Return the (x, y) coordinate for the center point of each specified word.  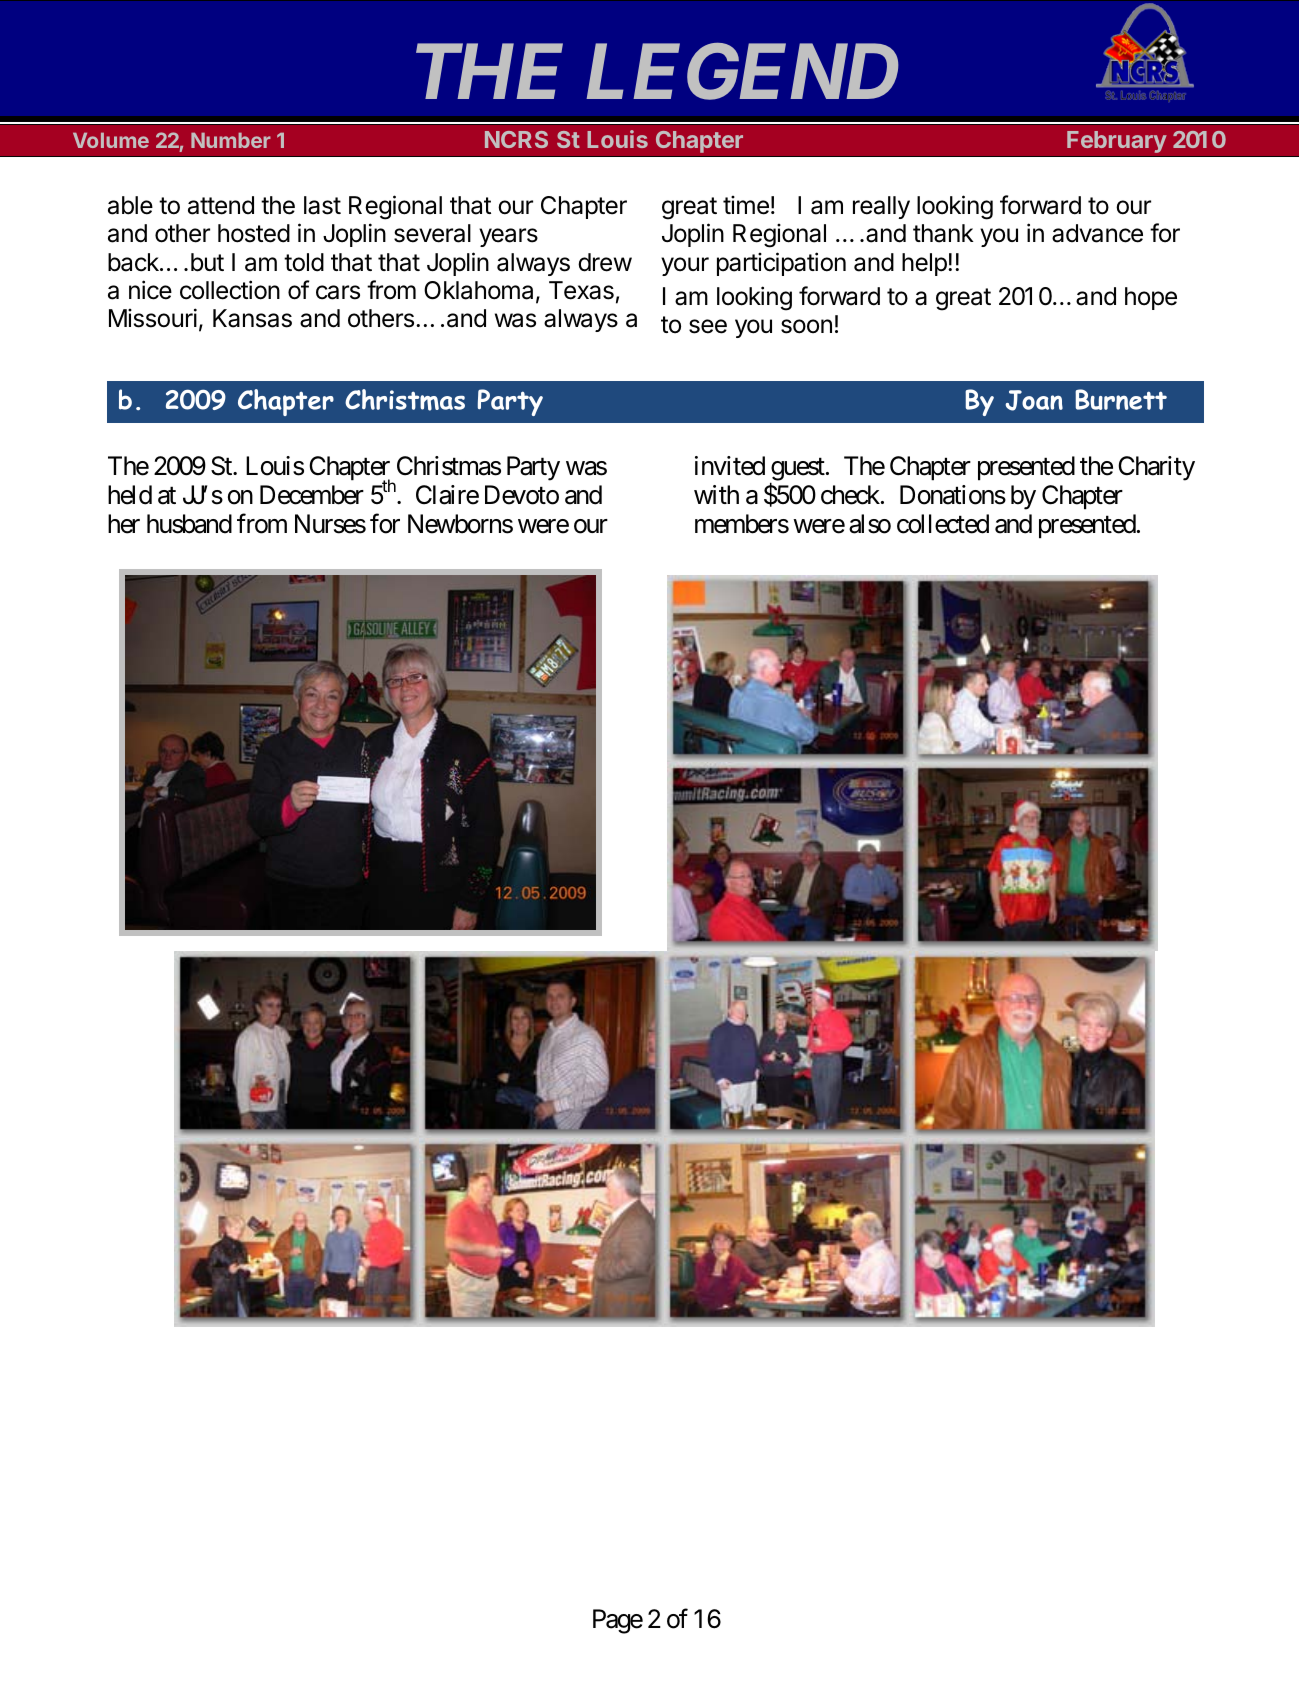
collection (230, 290)
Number (231, 140)
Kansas (252, 318)
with (716, 494)
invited (730, 466)
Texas (581, 290)
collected (943, 524)
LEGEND (742, 72)
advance (1097, 233)
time (746, 205)
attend (221, 205)
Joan (1034, 400)
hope (1151, 298)
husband (189, 524)
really (881, 207)
